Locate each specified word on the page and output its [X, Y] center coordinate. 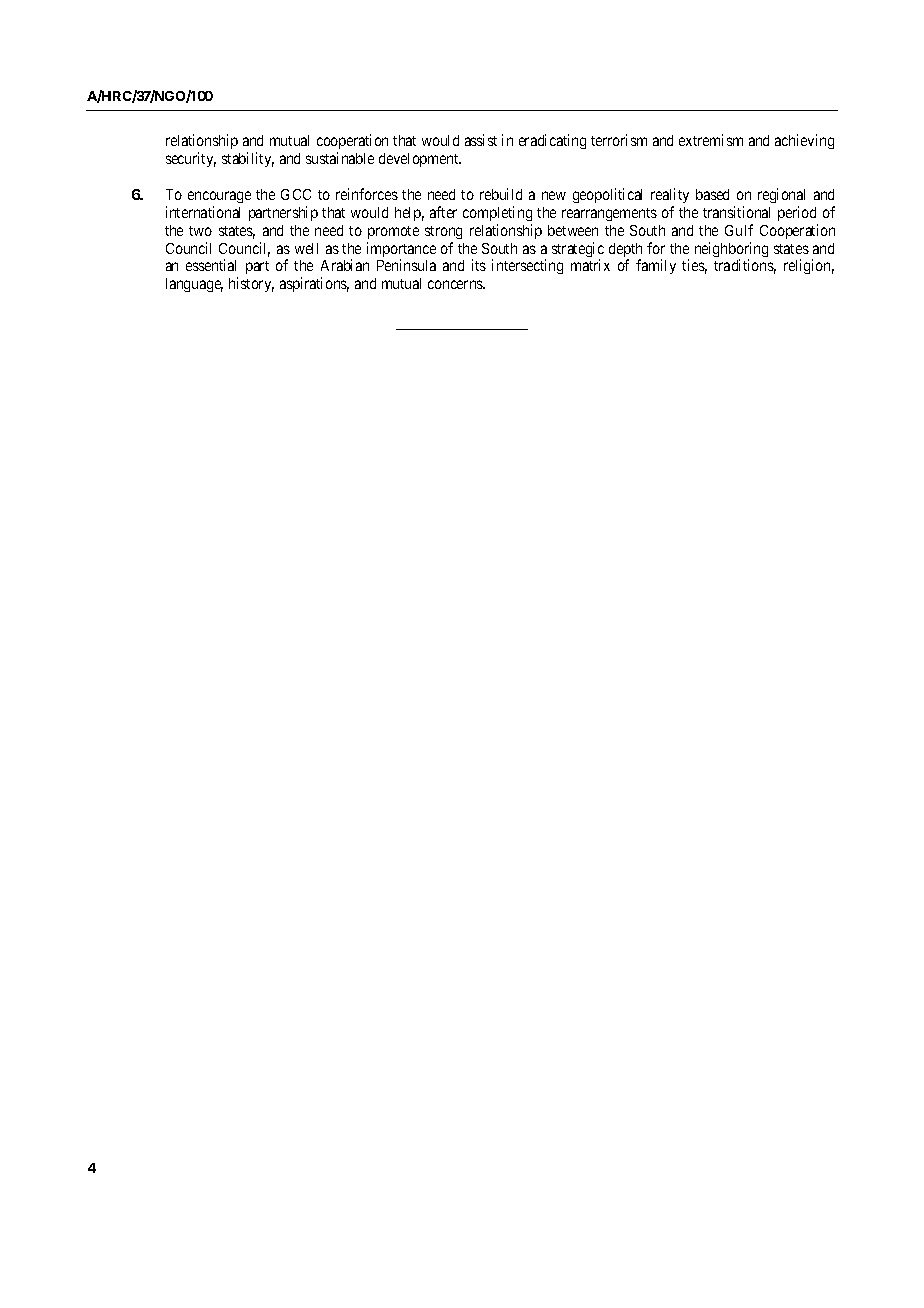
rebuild [501, 194]
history [251, 284]
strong [443, 232]
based [712, 194]
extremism [711, 140]
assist [481, 140]
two [200, 231]
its [479, 265]
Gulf [739, 230]
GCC [296, 194]
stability [248, 159]
